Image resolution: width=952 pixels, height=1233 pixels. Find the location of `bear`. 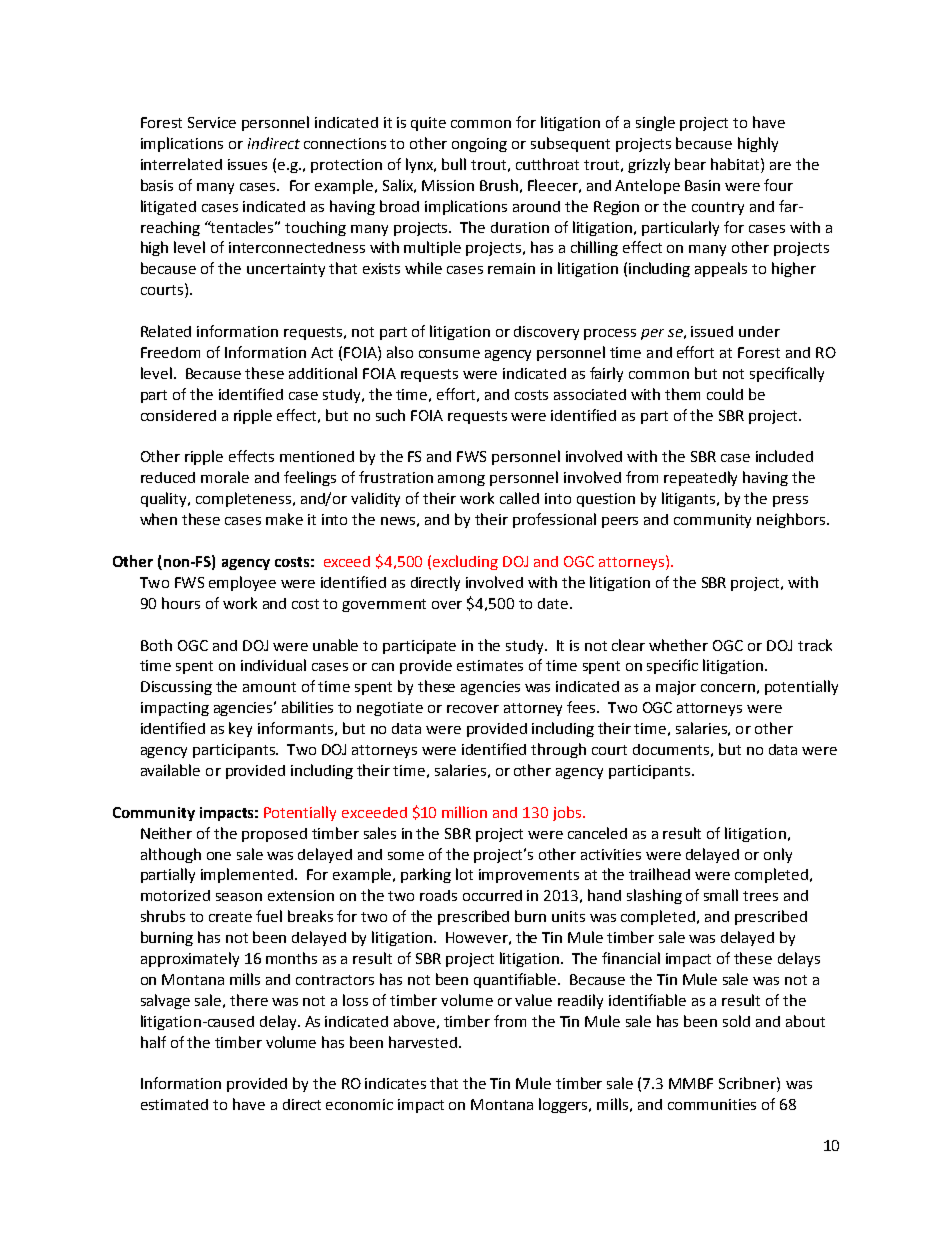

bear is located at coordinates (690, 164).
